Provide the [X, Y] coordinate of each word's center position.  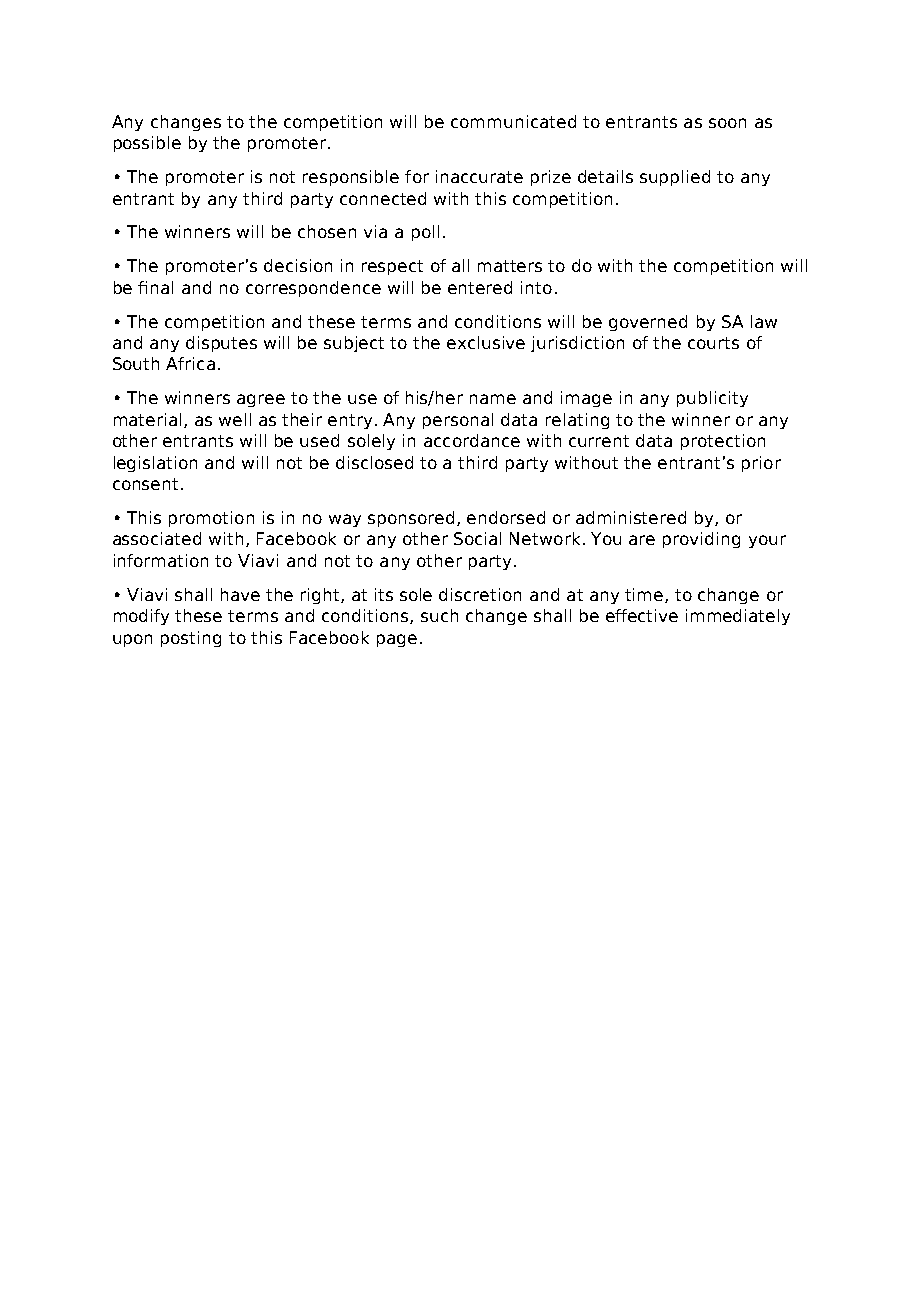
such [439, 615]
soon [727, 123]
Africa [190, 363]
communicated [513, 121]
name [493, 399]
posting [191, 639]
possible [147, 144]
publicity [712, 399]
